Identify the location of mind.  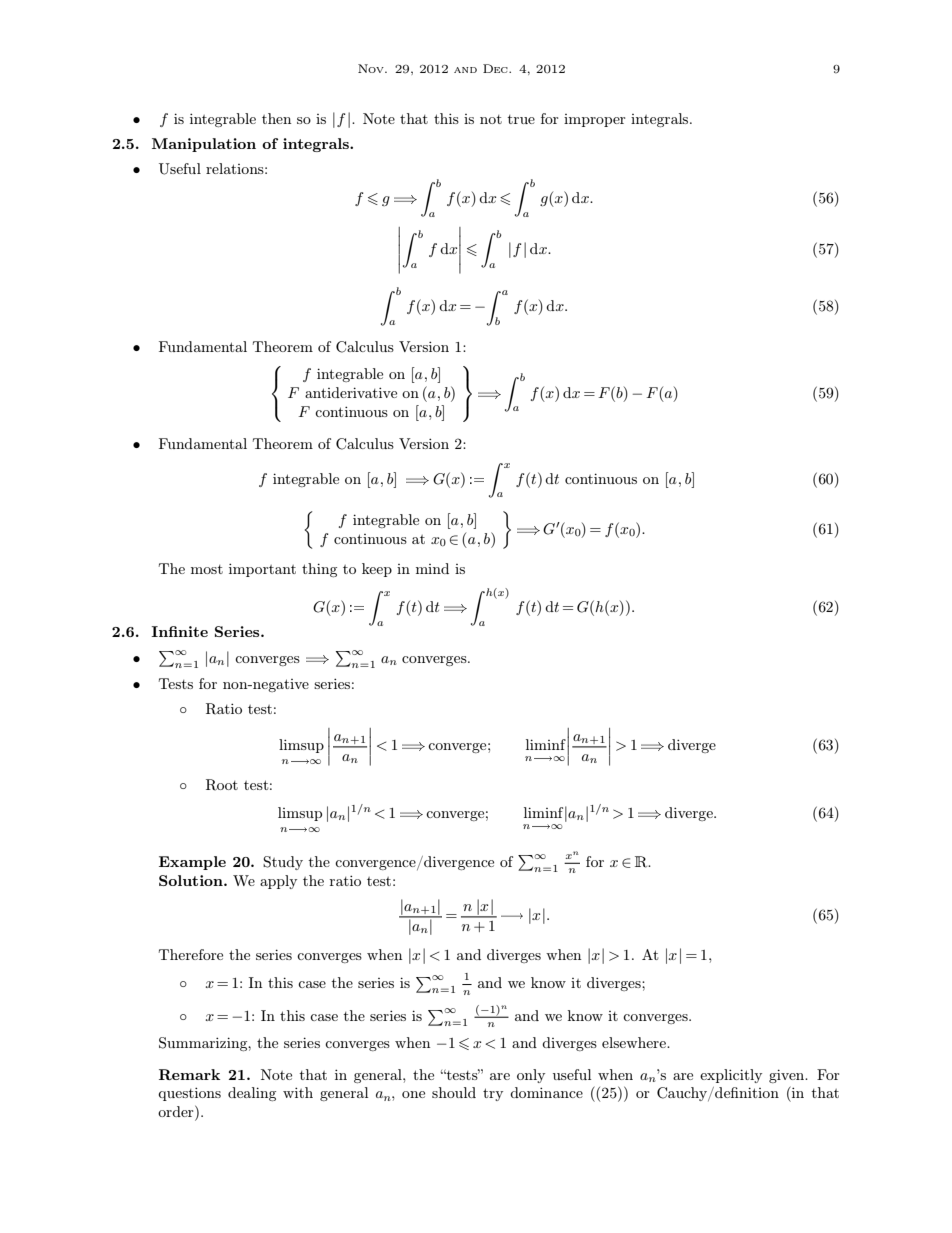
(432, 568).
